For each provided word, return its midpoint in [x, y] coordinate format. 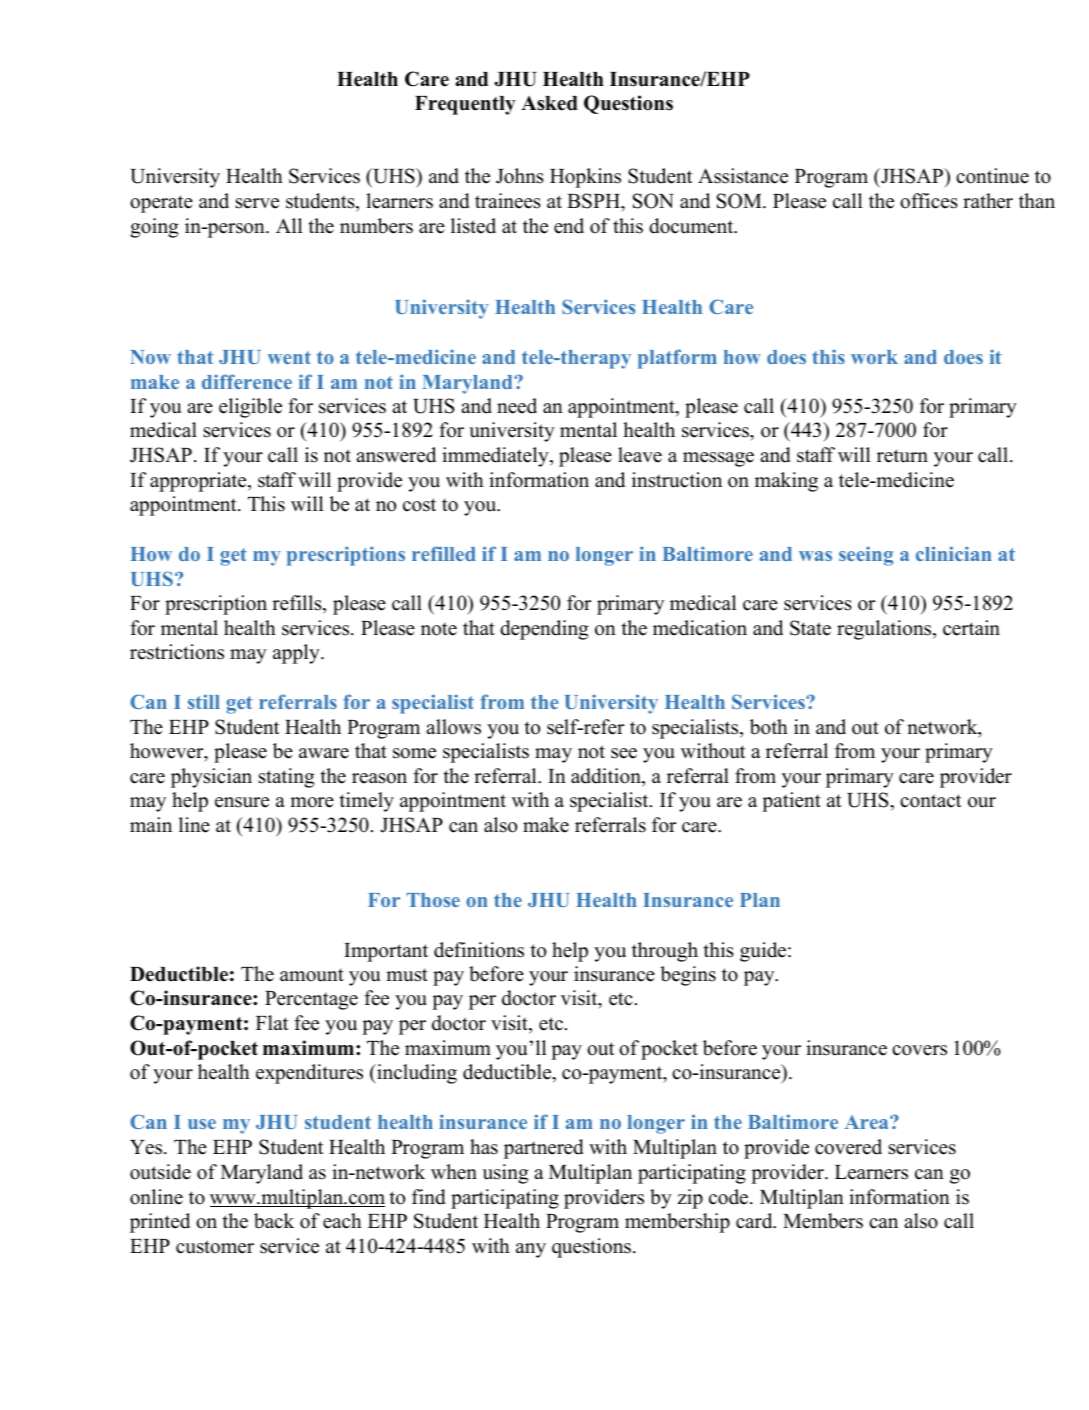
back [274, 1221]
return [902, 456]
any [531, 1250]
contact [931, 801]
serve [257, 203]
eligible [250, 408]
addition [607, 777]
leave [640, 455]
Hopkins [585, 178]
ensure [242, 802]
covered [848, 1147]
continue [992, 176]
